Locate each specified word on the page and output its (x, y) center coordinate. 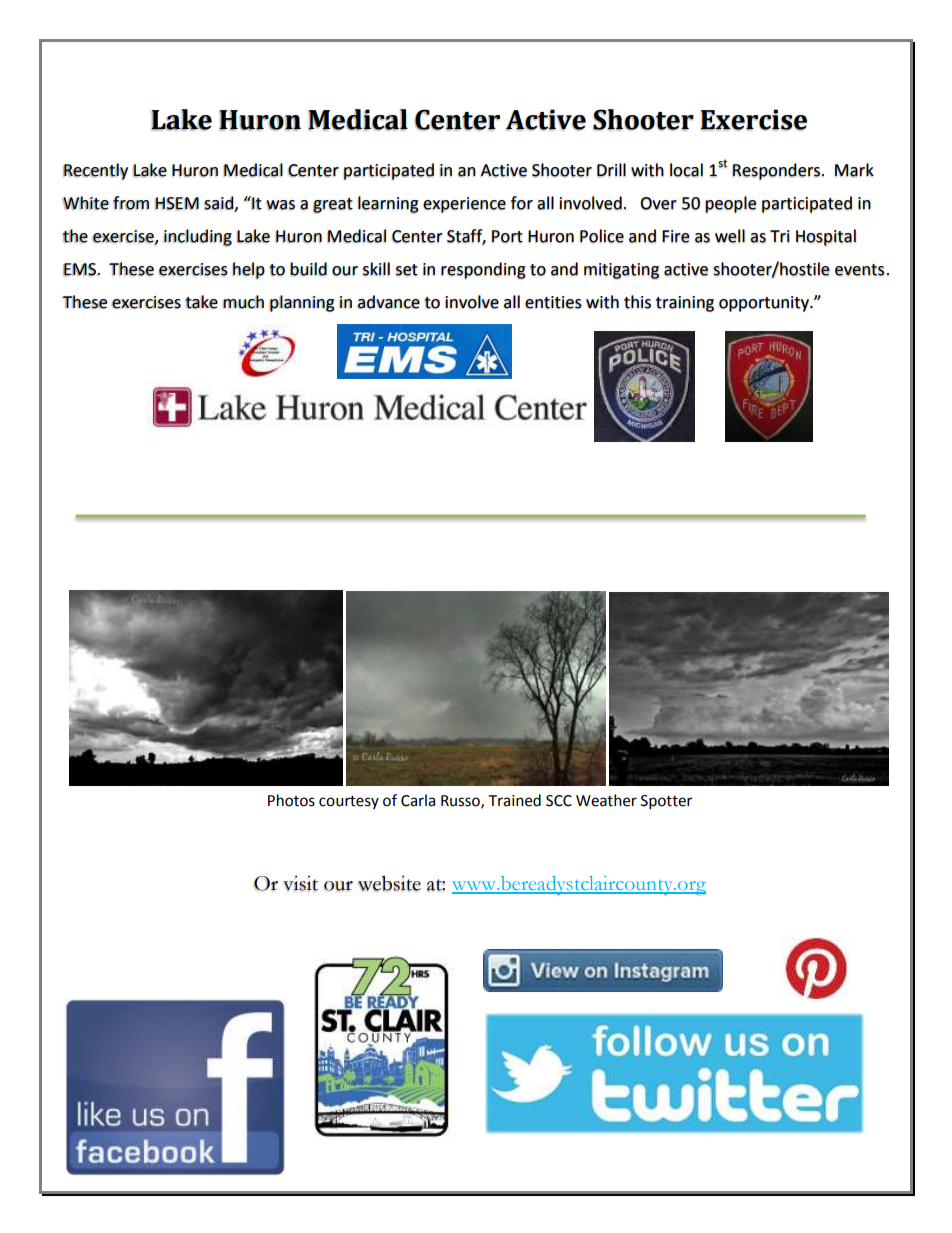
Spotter (666, 802)
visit (300, 883)
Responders (776, 171)
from (131, 203)
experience (464, 205)
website (389, 883)
